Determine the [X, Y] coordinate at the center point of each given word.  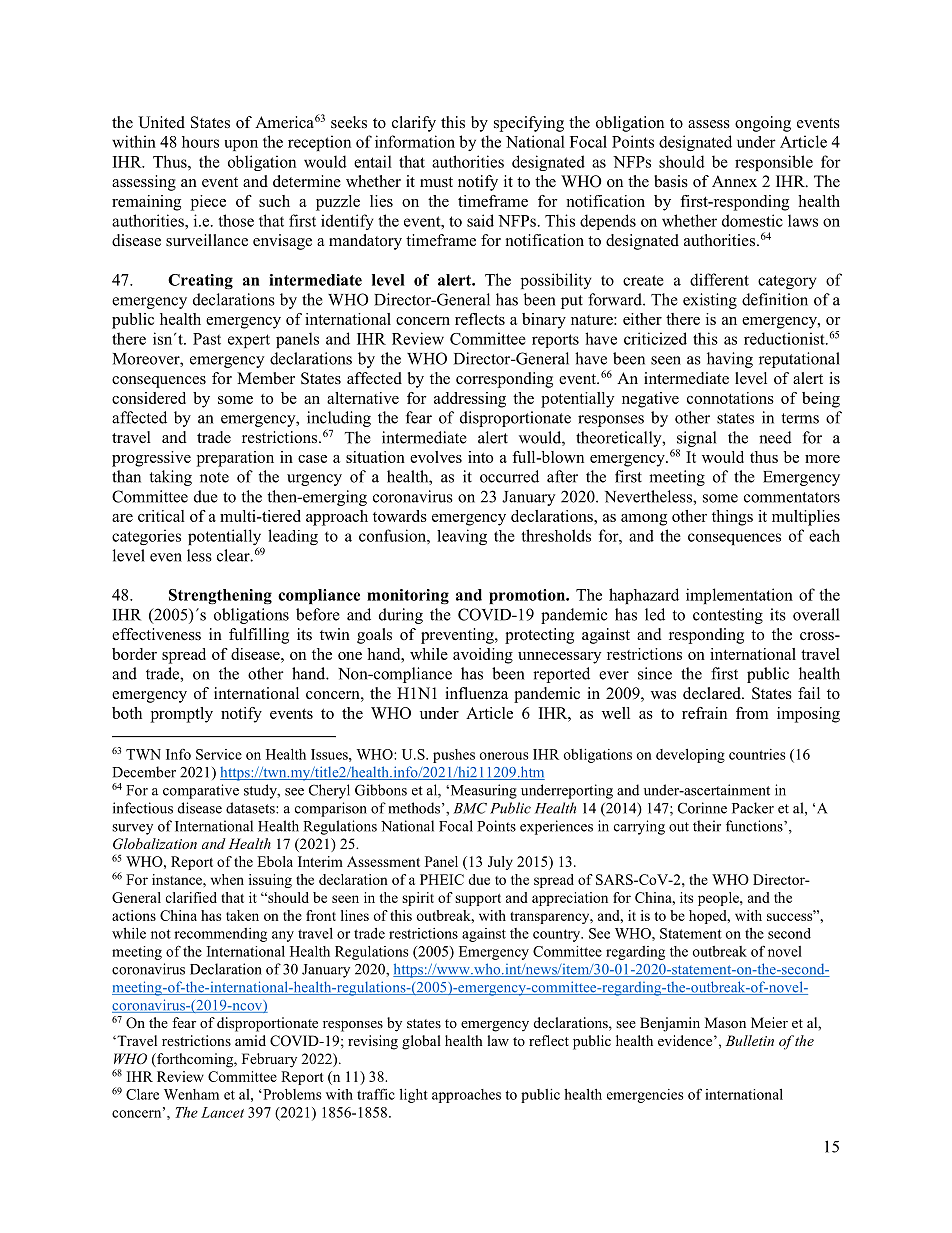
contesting [728, 616]
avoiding [483, 656]
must [436, 182]
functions [755, 826]
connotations [730, 398]
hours [200, 142]
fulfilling [259, 636]
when [227, 879]
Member [266, 378]
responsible [774, 163]
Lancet [222, 1112]
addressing [470, 400]
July [500, 863]
